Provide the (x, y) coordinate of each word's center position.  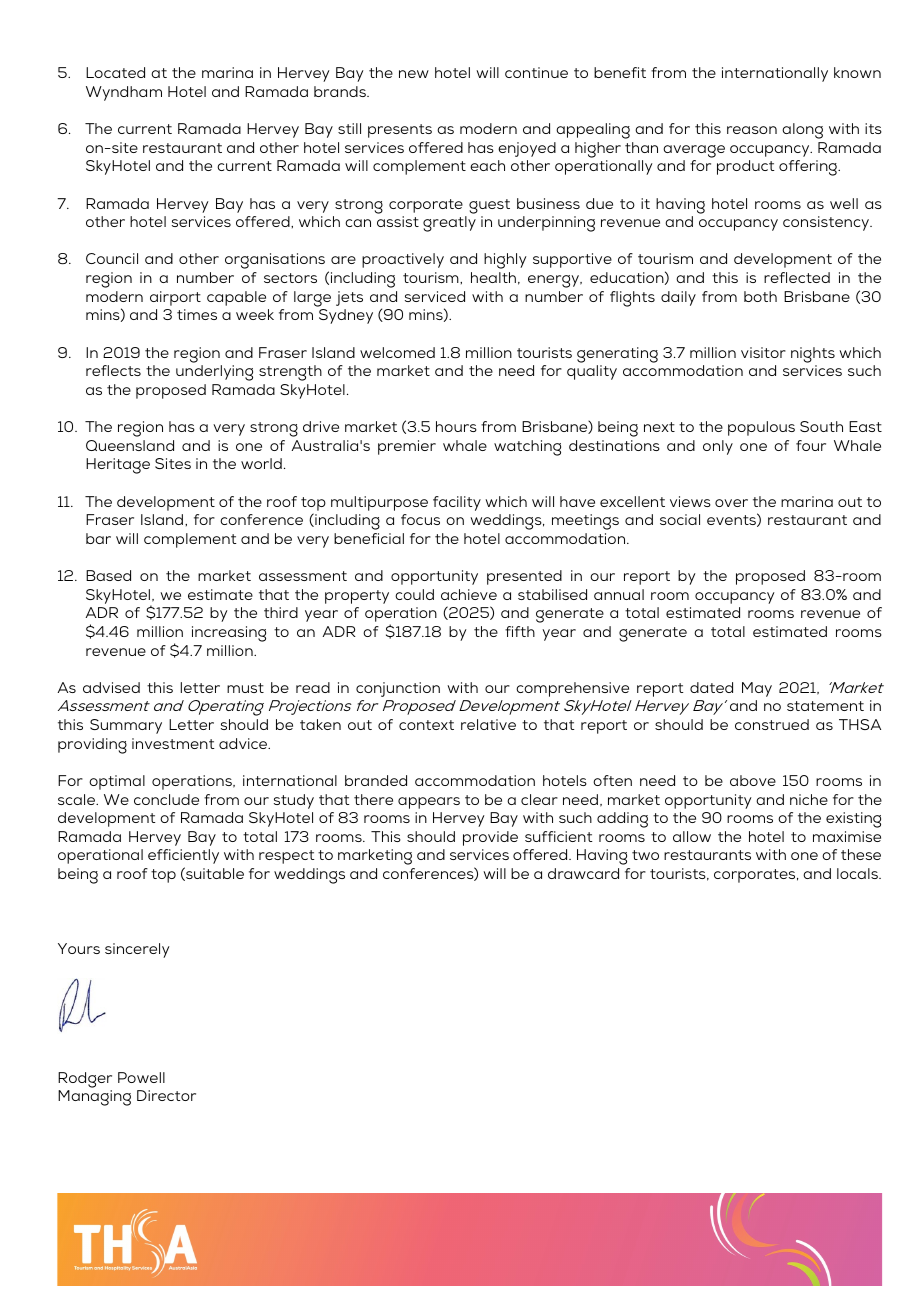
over (731, 503)
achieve (469, 594)
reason (752, 130)
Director (166, 1095)
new (414, 74)
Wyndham (124, 93)
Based (108, 575)
